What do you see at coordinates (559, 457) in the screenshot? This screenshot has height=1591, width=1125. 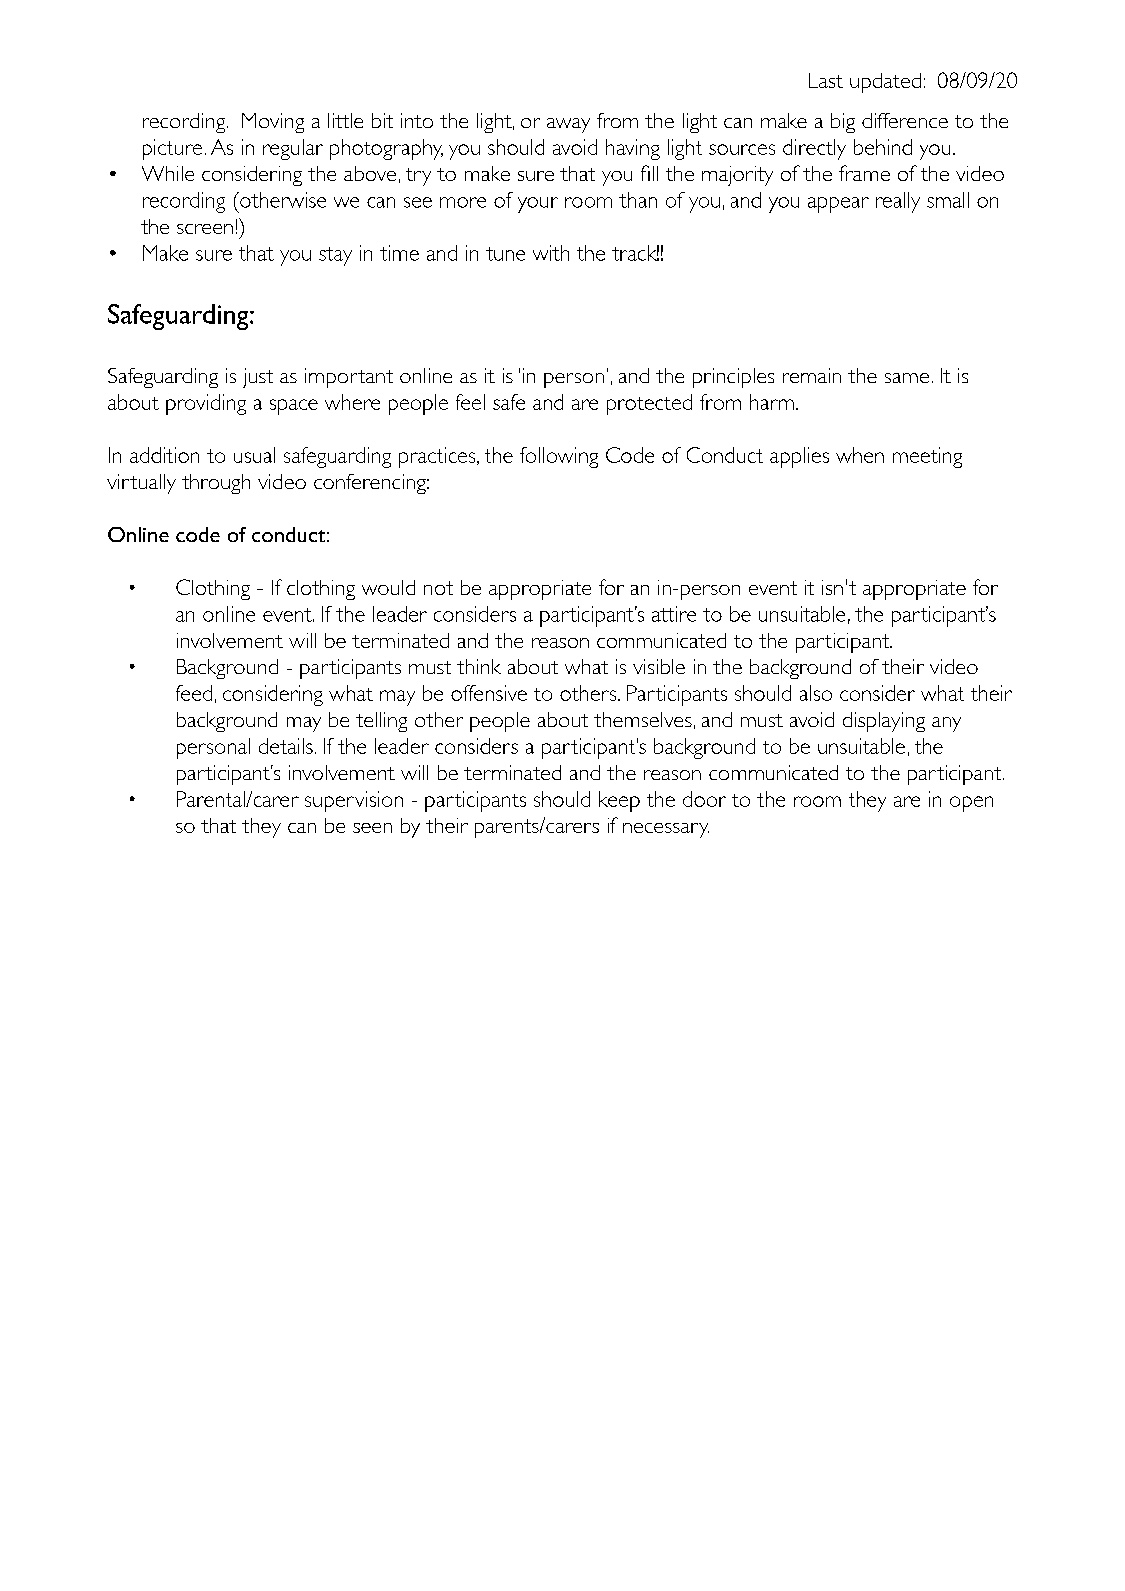 I see `following` at bounding box center [559, 457].
